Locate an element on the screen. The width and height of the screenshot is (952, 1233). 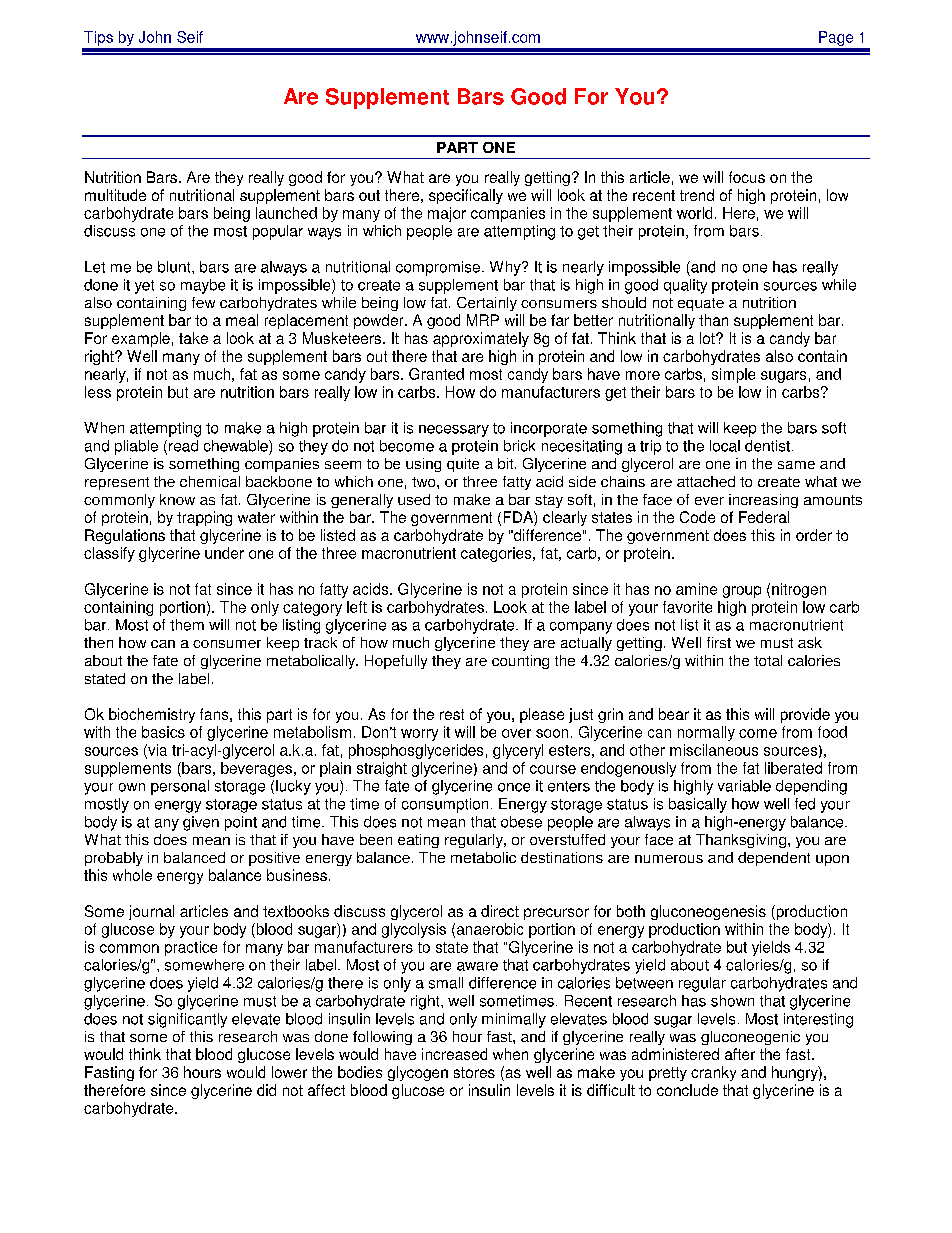
necessary is located at coordinates (454, 431).
